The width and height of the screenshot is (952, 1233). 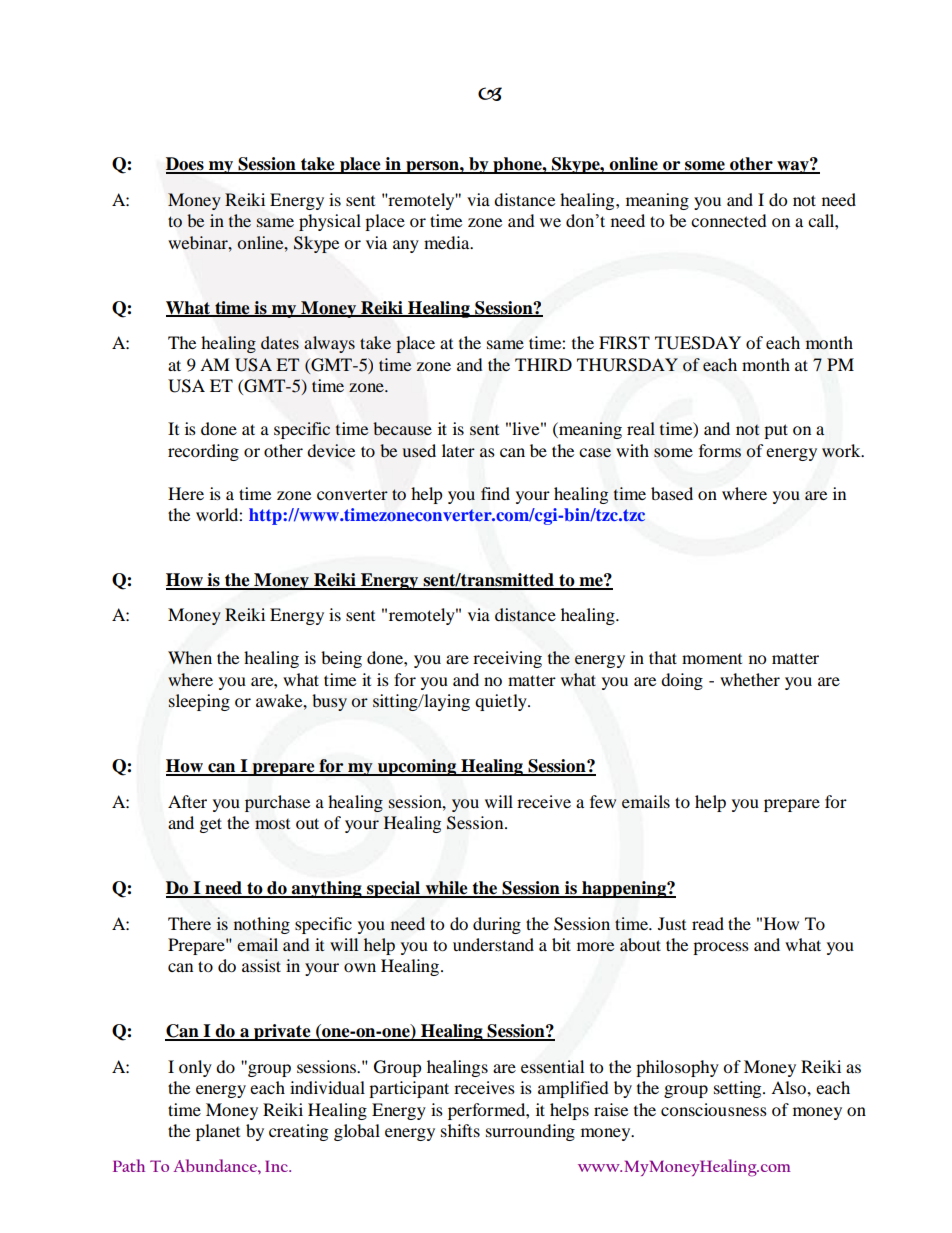 I want to click on shifts, so click(x=460, y=1130).
